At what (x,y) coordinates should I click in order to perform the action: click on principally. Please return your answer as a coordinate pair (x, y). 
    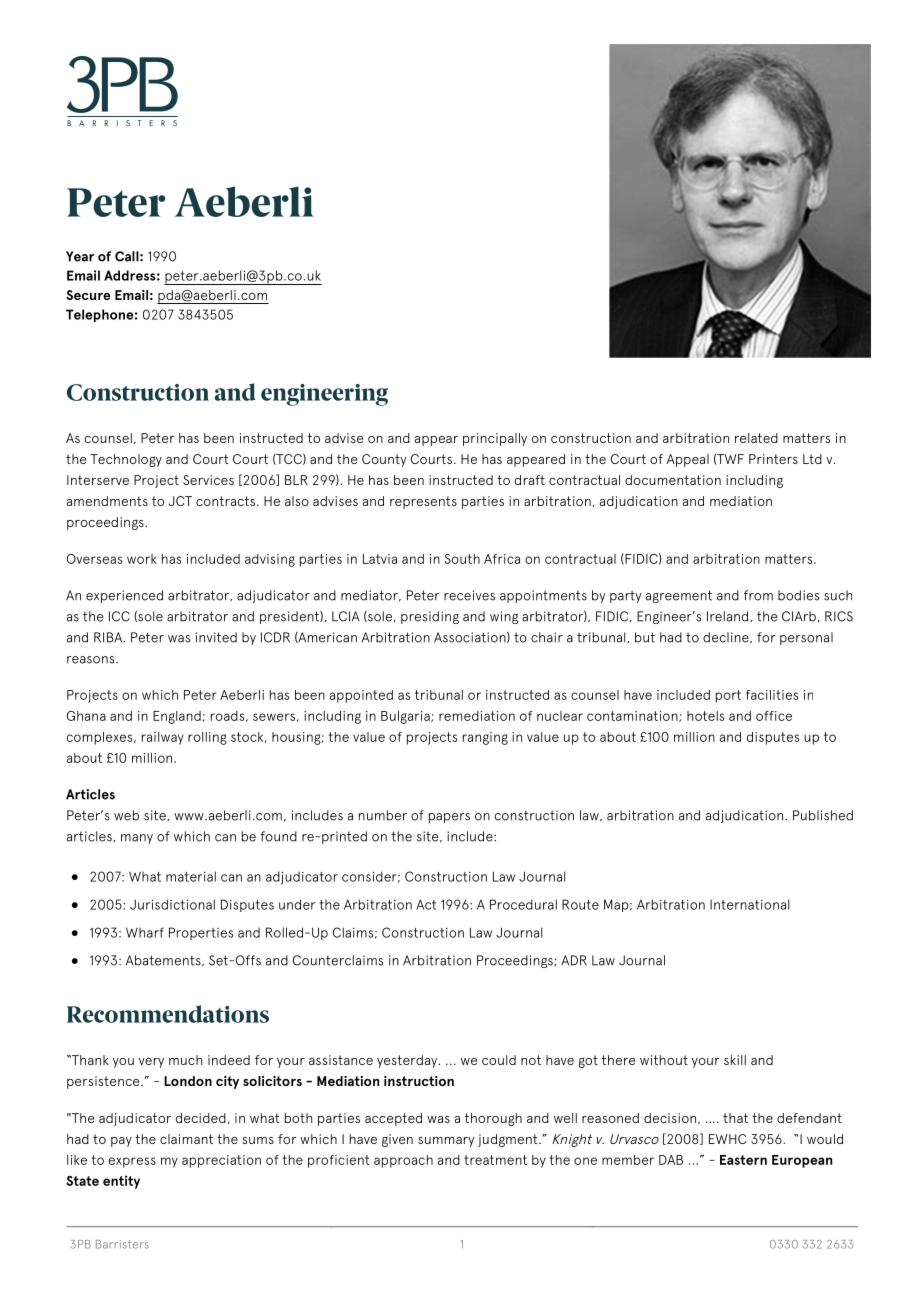
    Looking at the image, I should click on (495, 439).
